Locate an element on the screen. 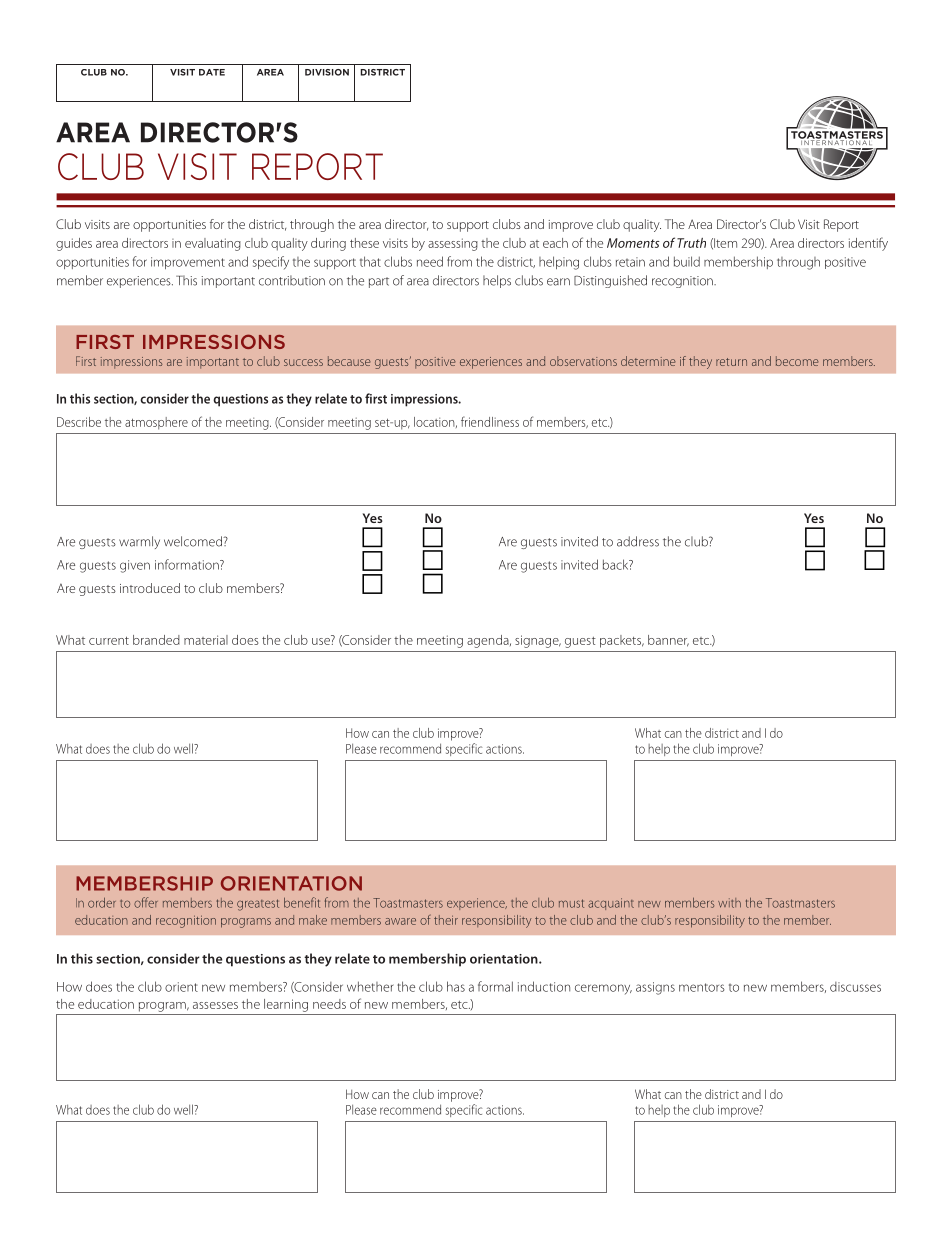 This screenshot has height=1233, width=952. branded is located at coordinates (156, 640).
